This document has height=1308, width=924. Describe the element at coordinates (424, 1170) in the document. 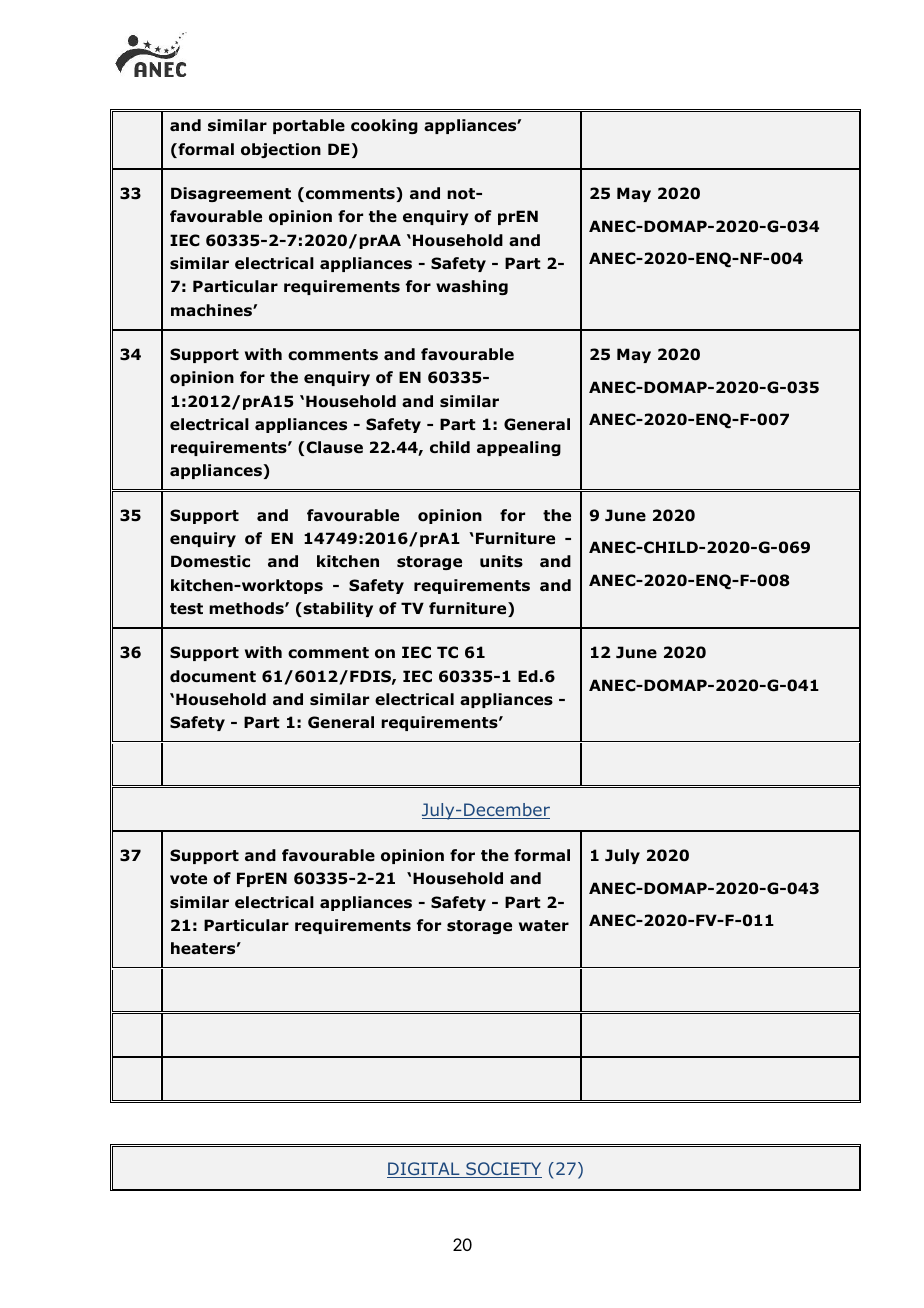

I see `DIGITAL` at that location.
